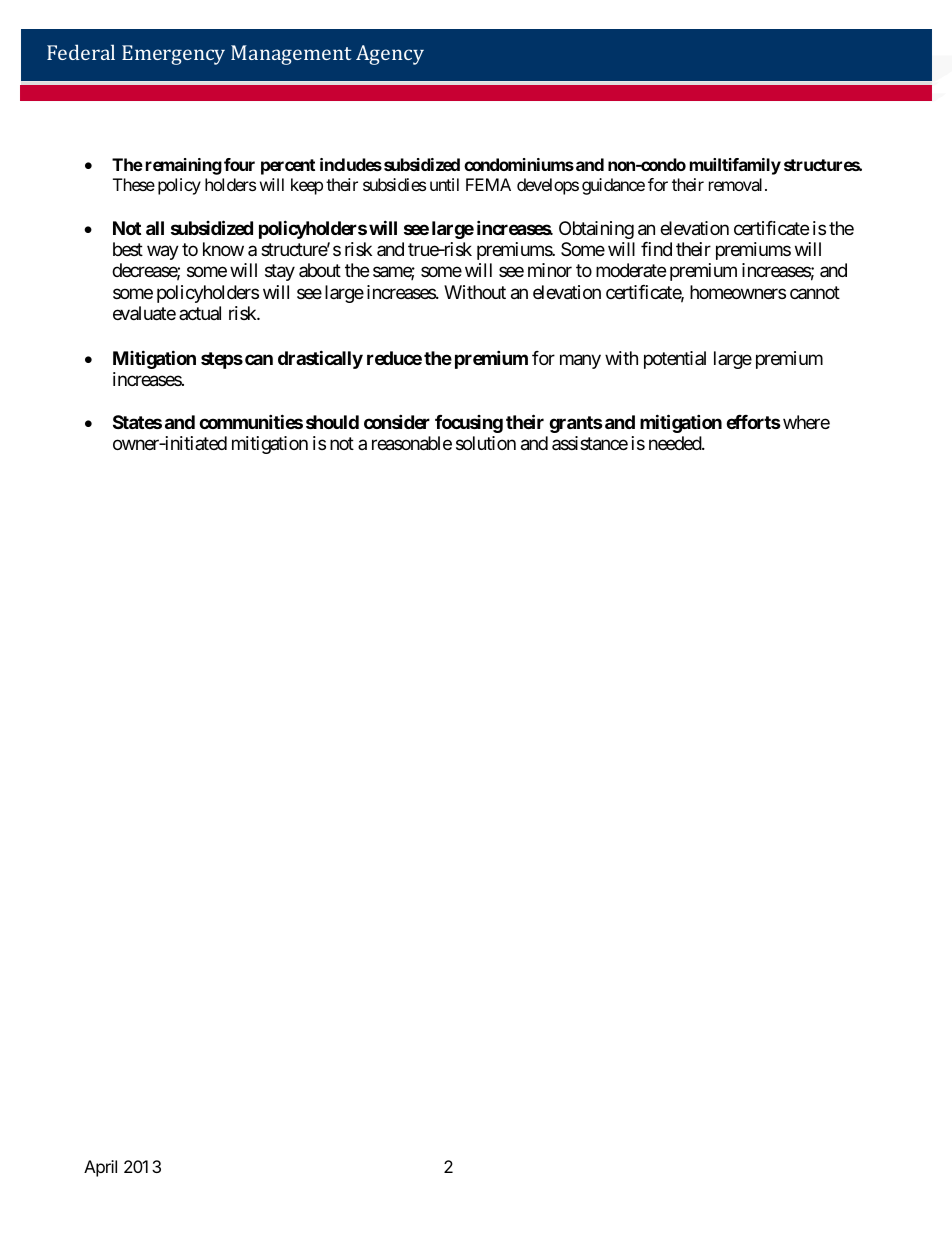  What do you see at coordinates (100, 1168) in the screenshot?
I see `April` at bounding box center [100, 1168].
